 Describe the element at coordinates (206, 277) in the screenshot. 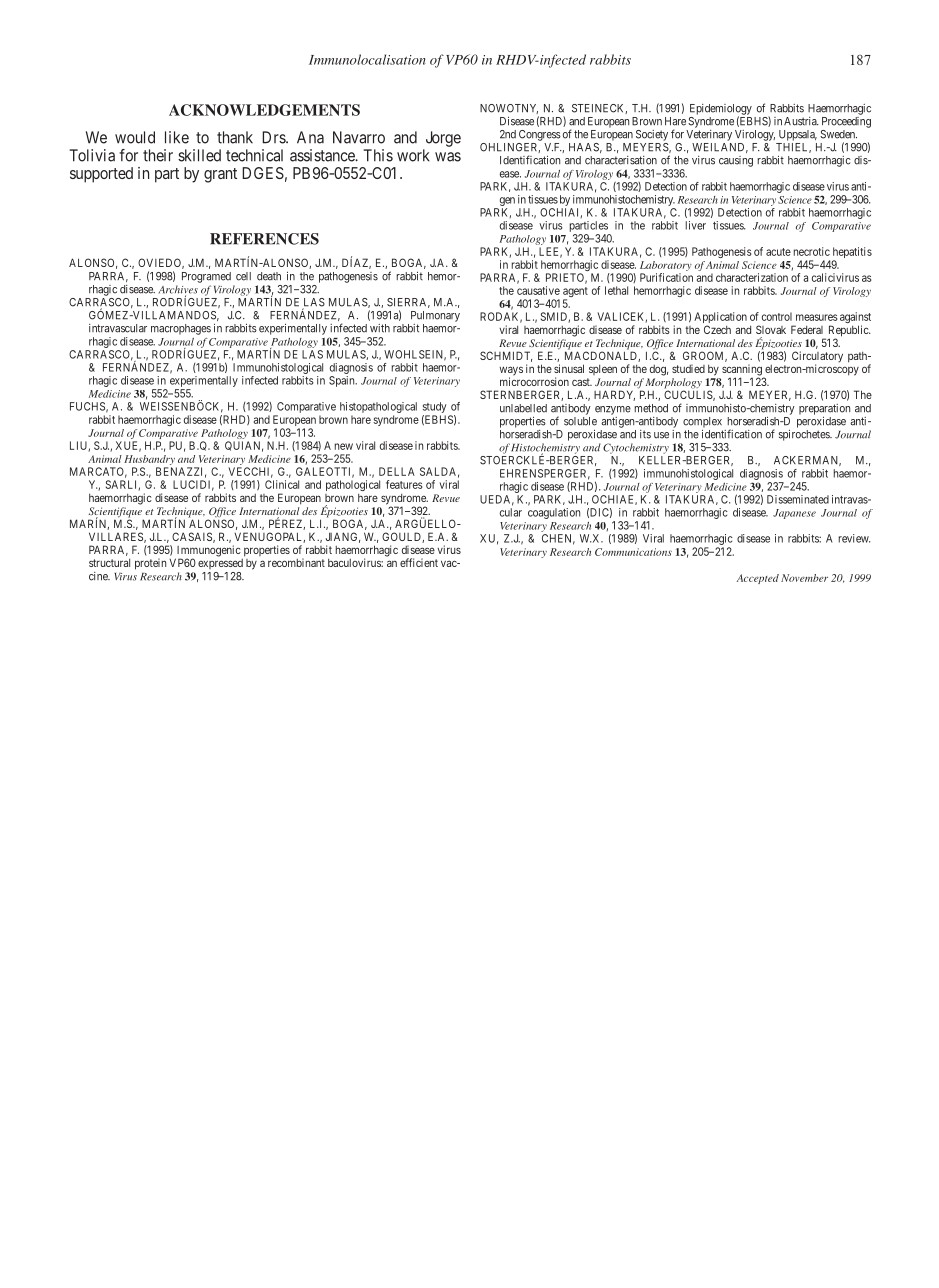

I see `Programed` at that location.
